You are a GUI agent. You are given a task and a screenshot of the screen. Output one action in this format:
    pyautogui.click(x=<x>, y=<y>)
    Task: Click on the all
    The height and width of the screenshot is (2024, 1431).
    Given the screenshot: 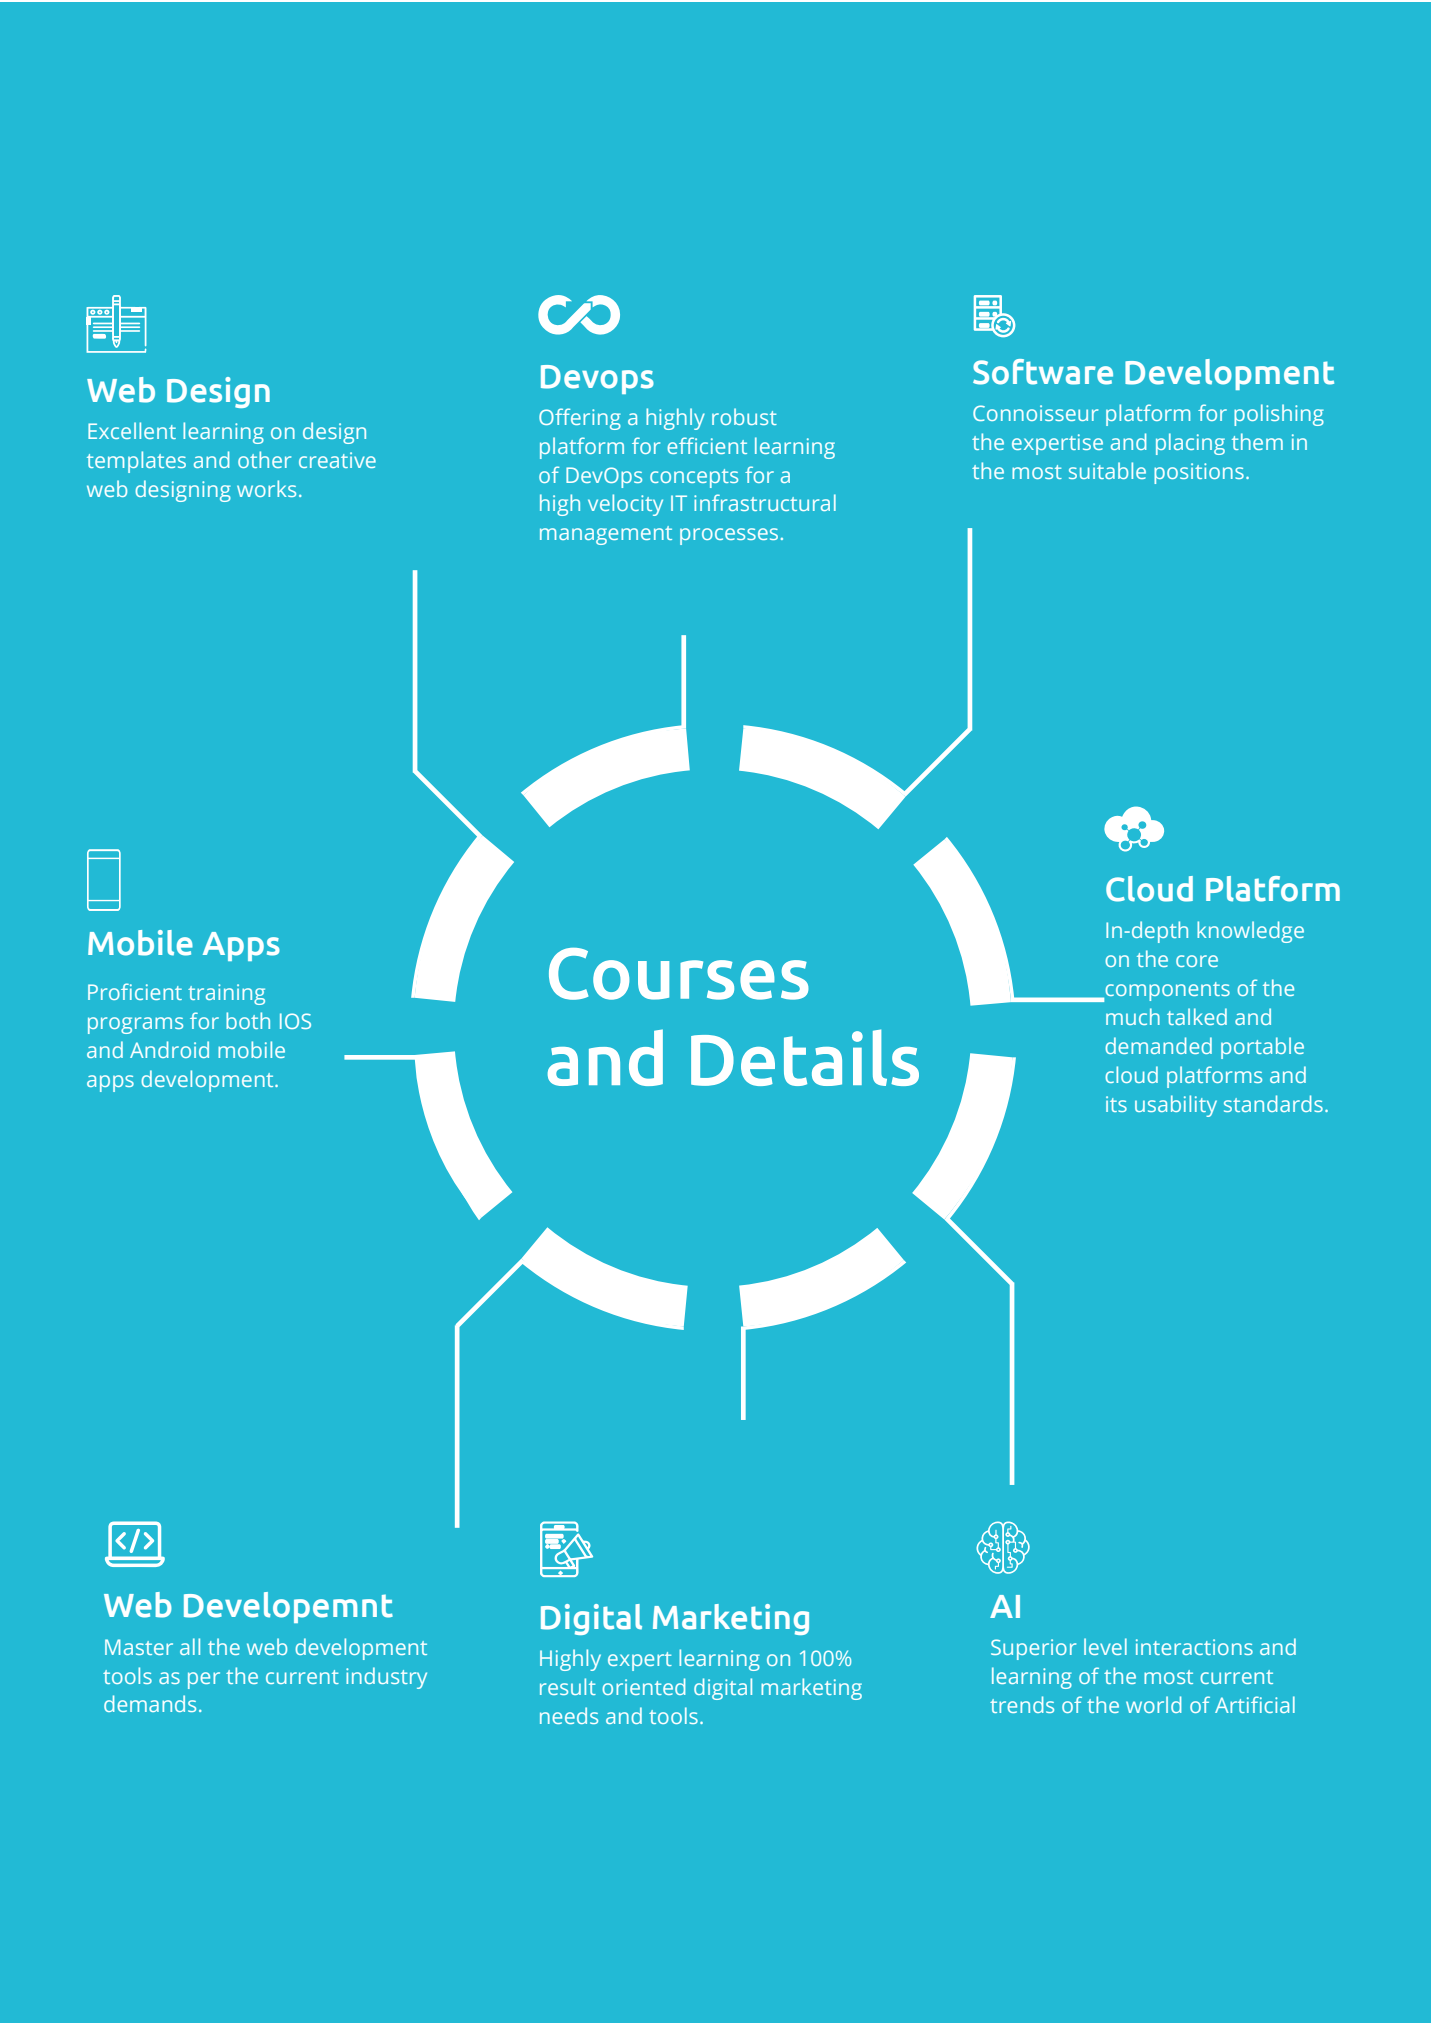 What is the action you would take?
    pyautogui.click(x=190, y=1646)
